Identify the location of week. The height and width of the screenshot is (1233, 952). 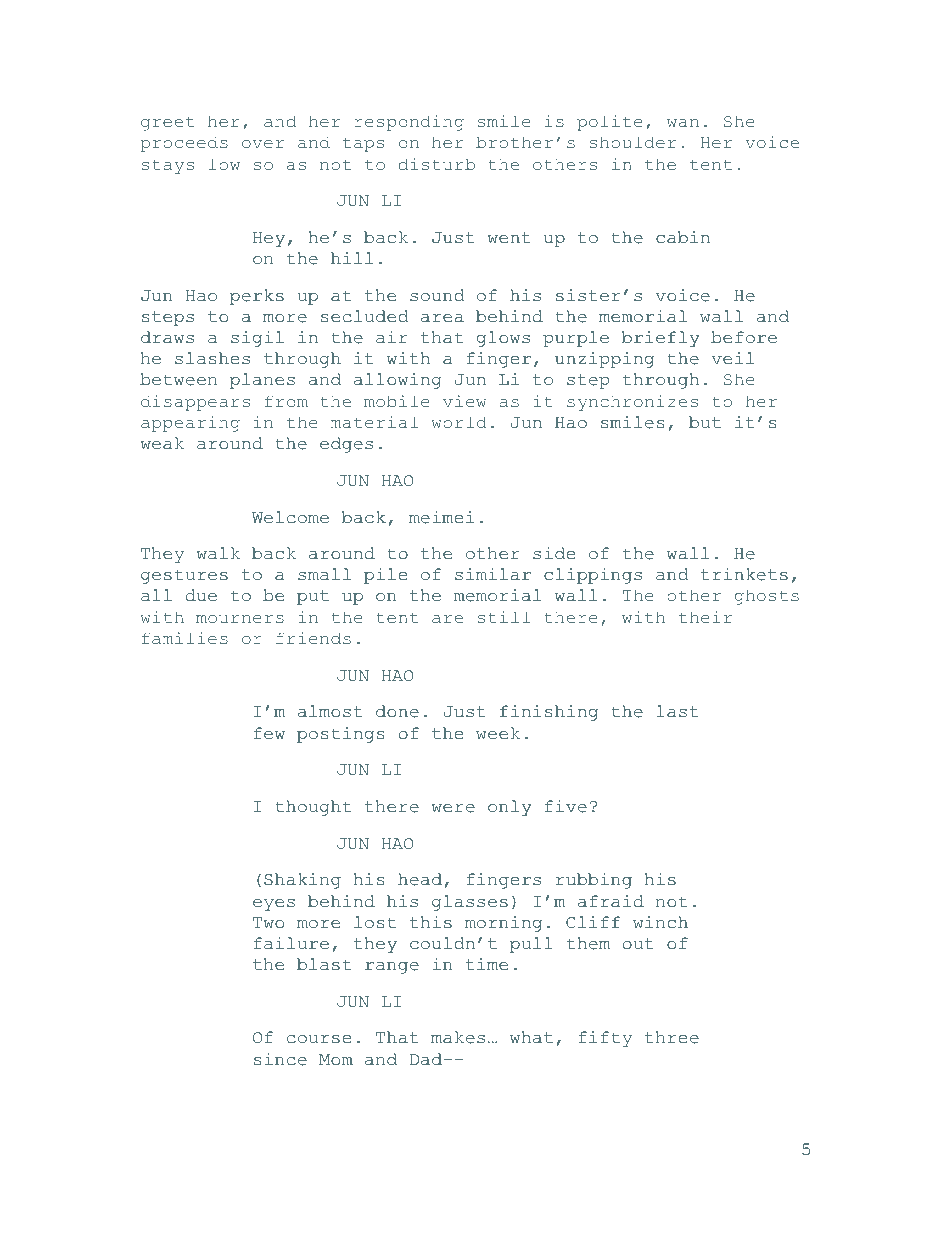
(498, 733).
